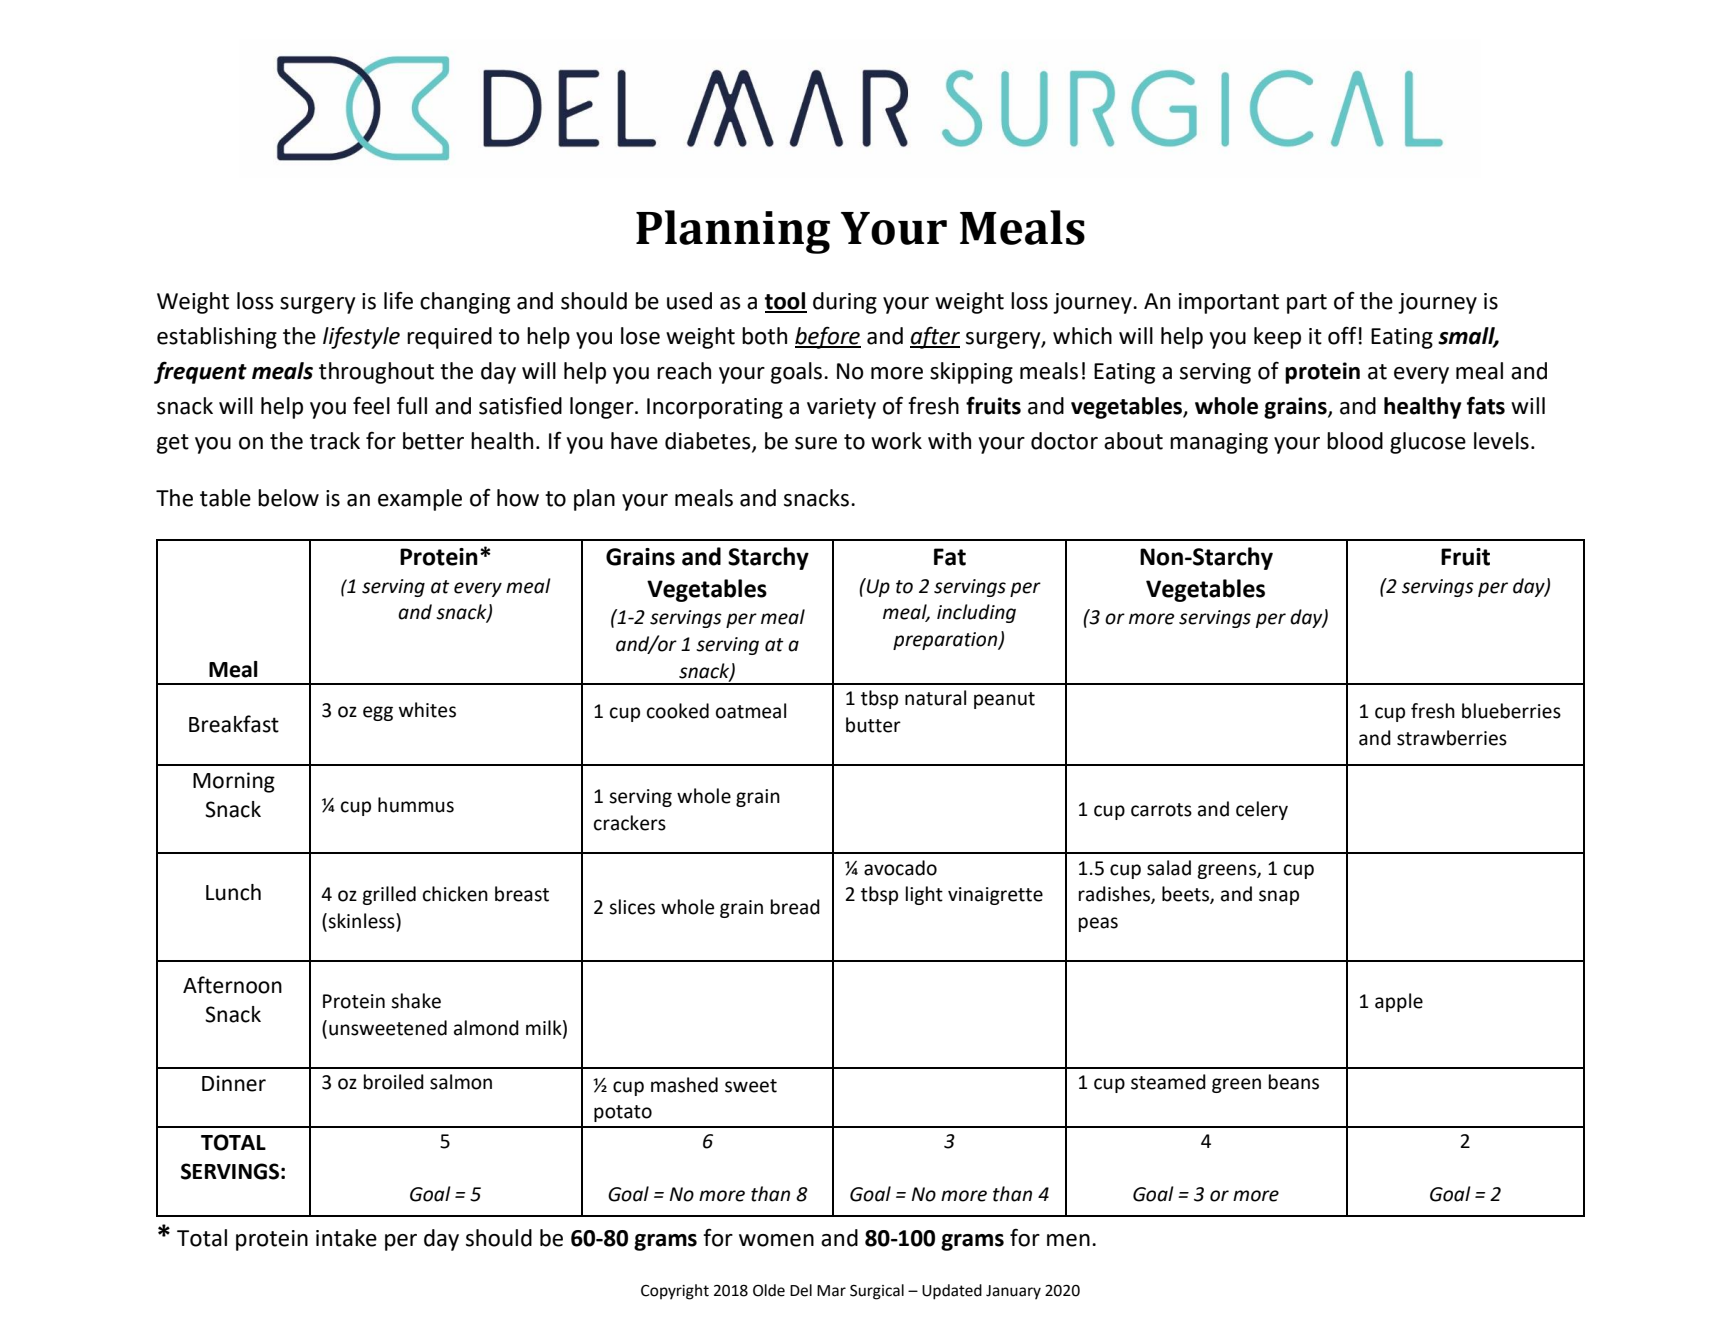 This page has width=1721, height=1330. Describe the element at coordinates (1355, 441) in the page. I see `blood` at that location.
